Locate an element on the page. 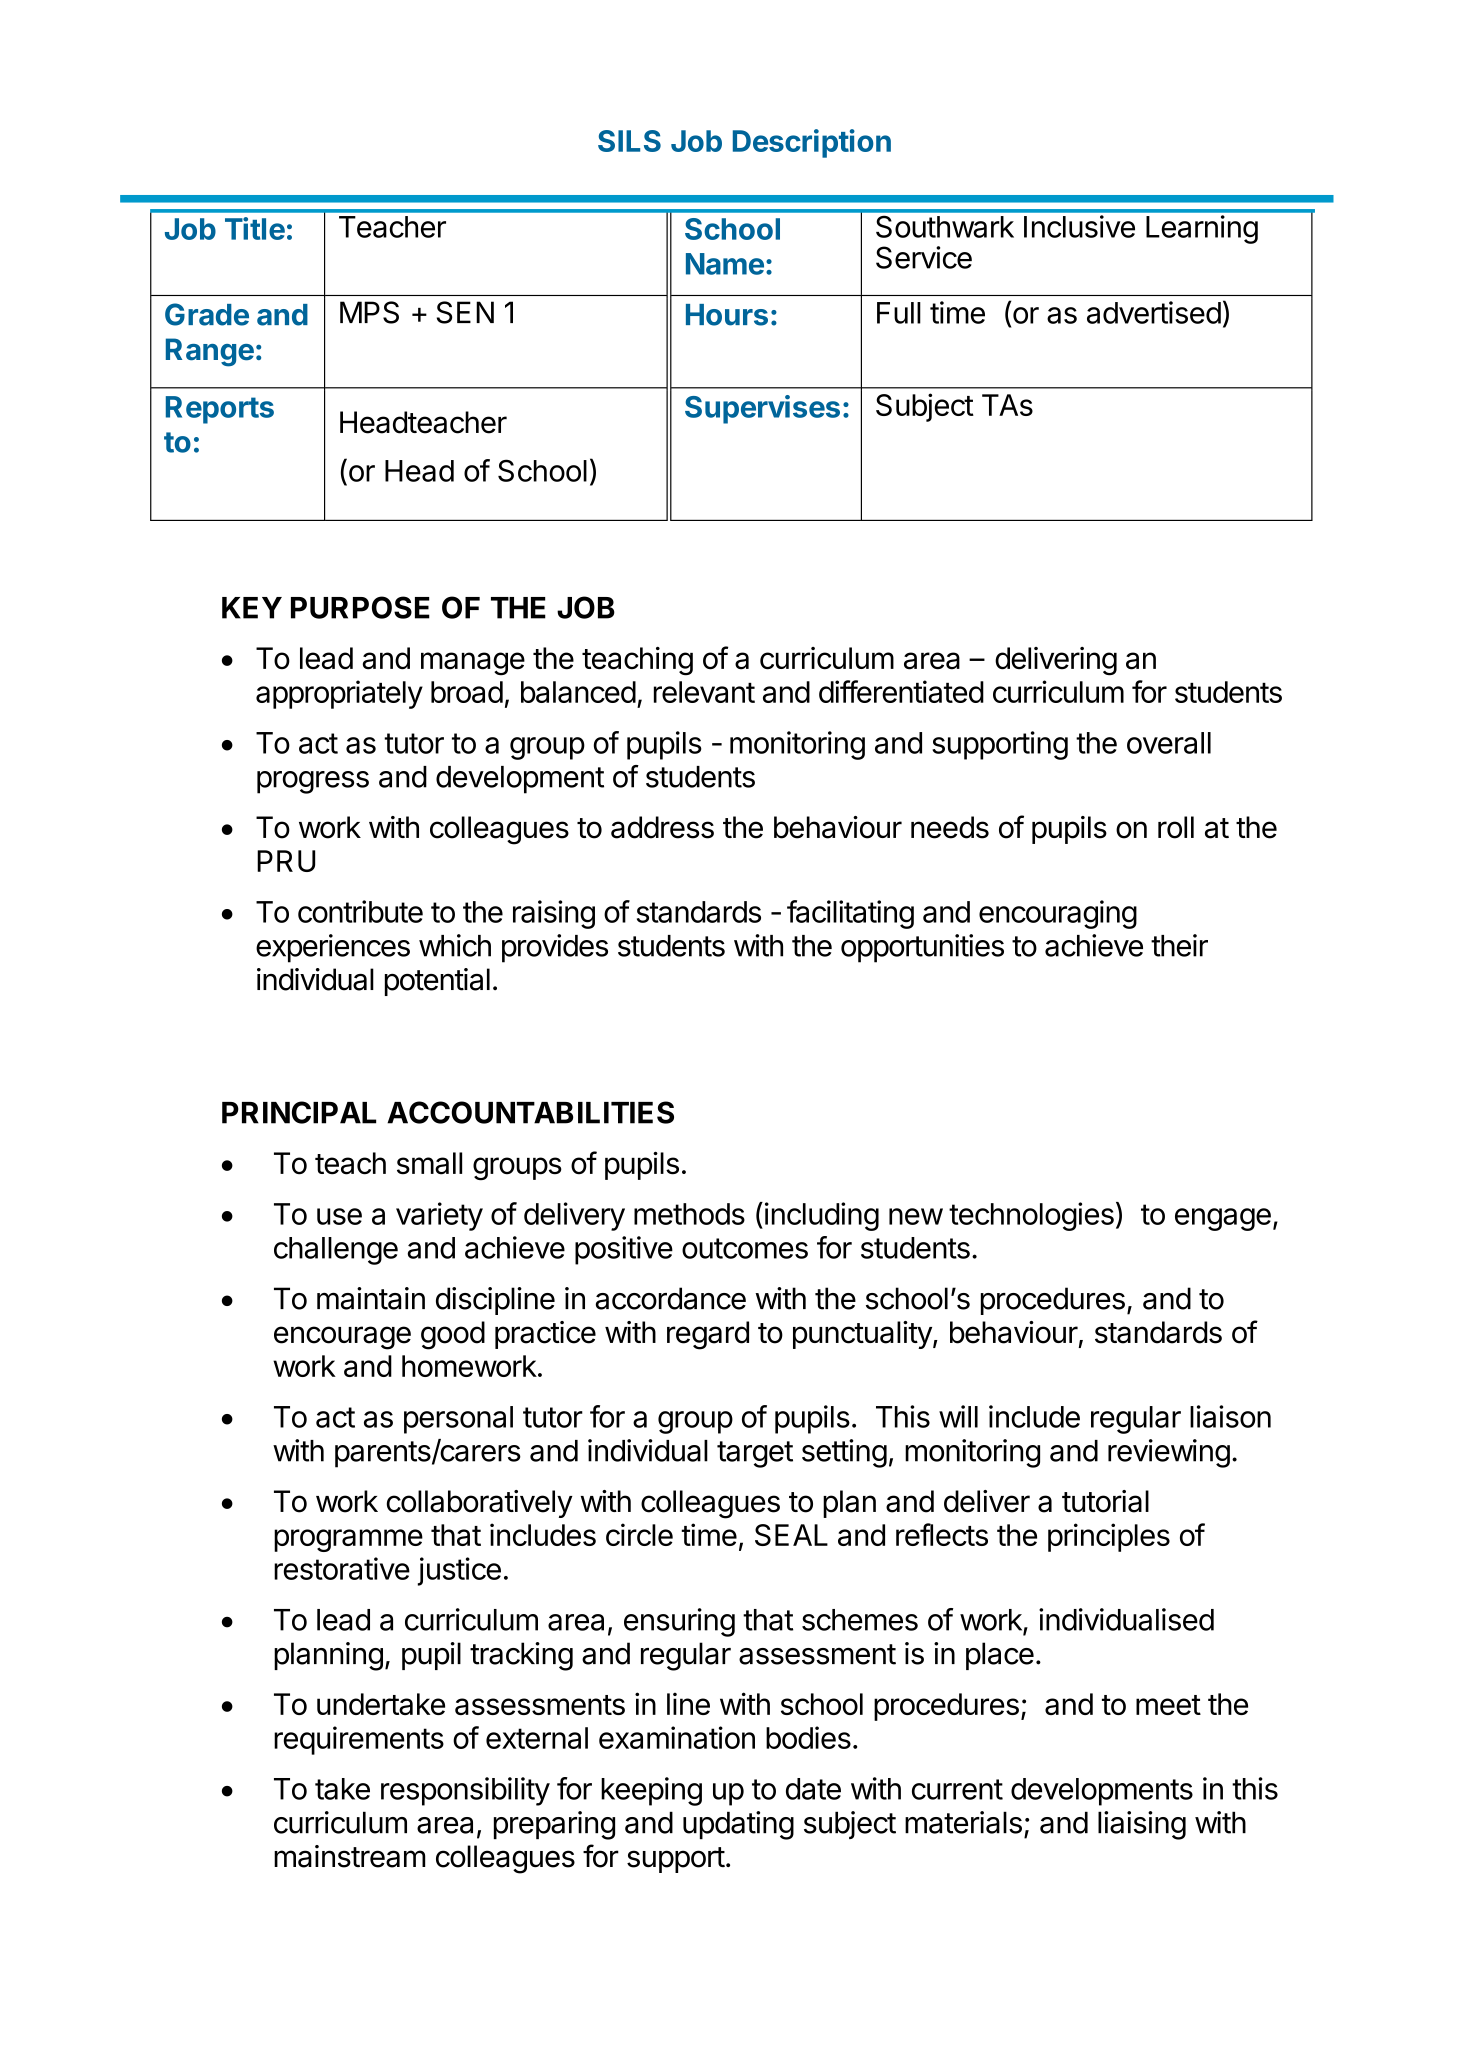  Name is located at coordinates (725, 264).
